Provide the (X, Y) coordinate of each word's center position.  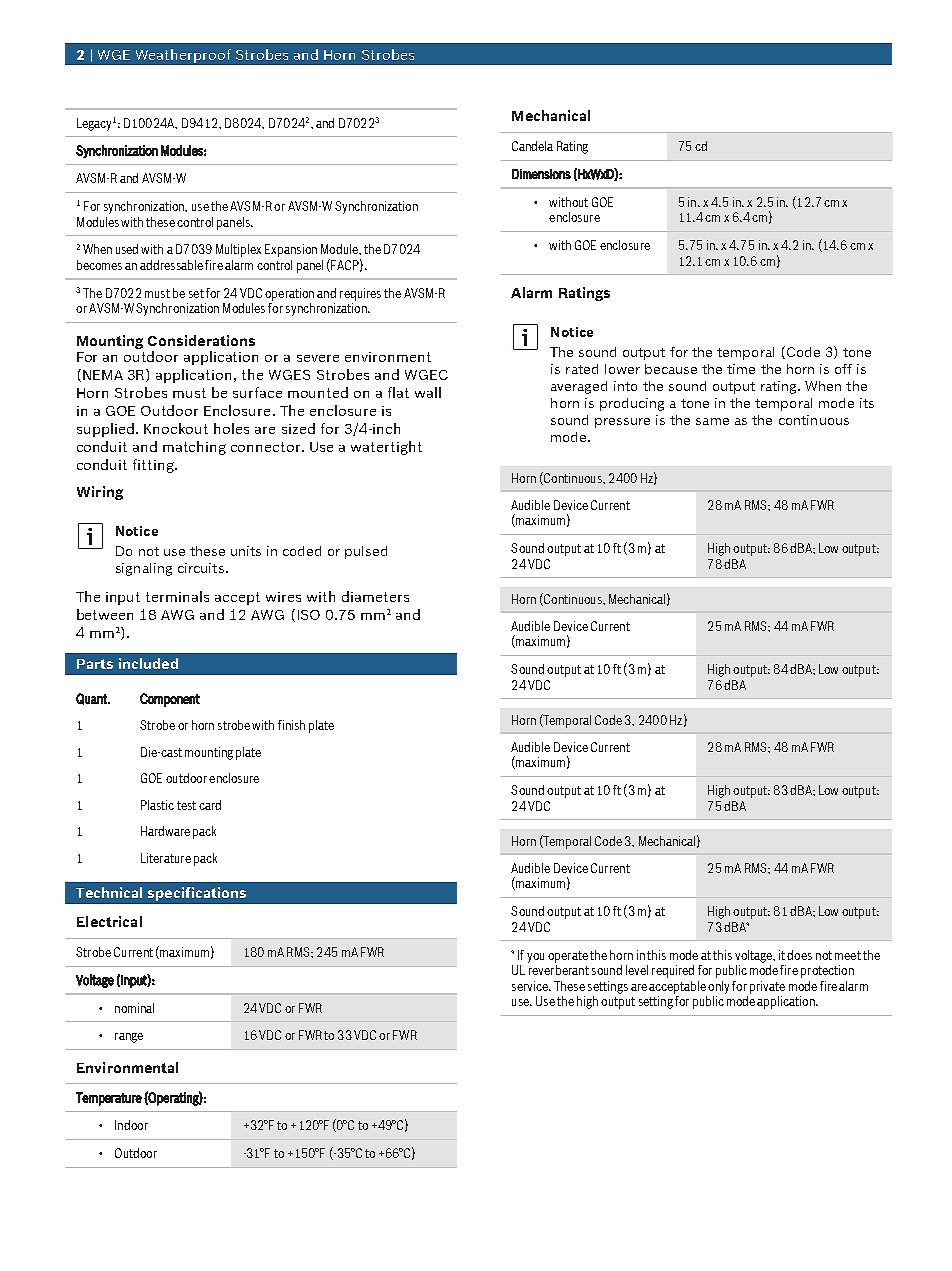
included (148, 663)
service (531, 986)
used (127, 249)
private (767, 987)
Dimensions (541, 174)
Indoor (131, 1125)
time (741, 369)
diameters (375, 596)
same (712, 421)
